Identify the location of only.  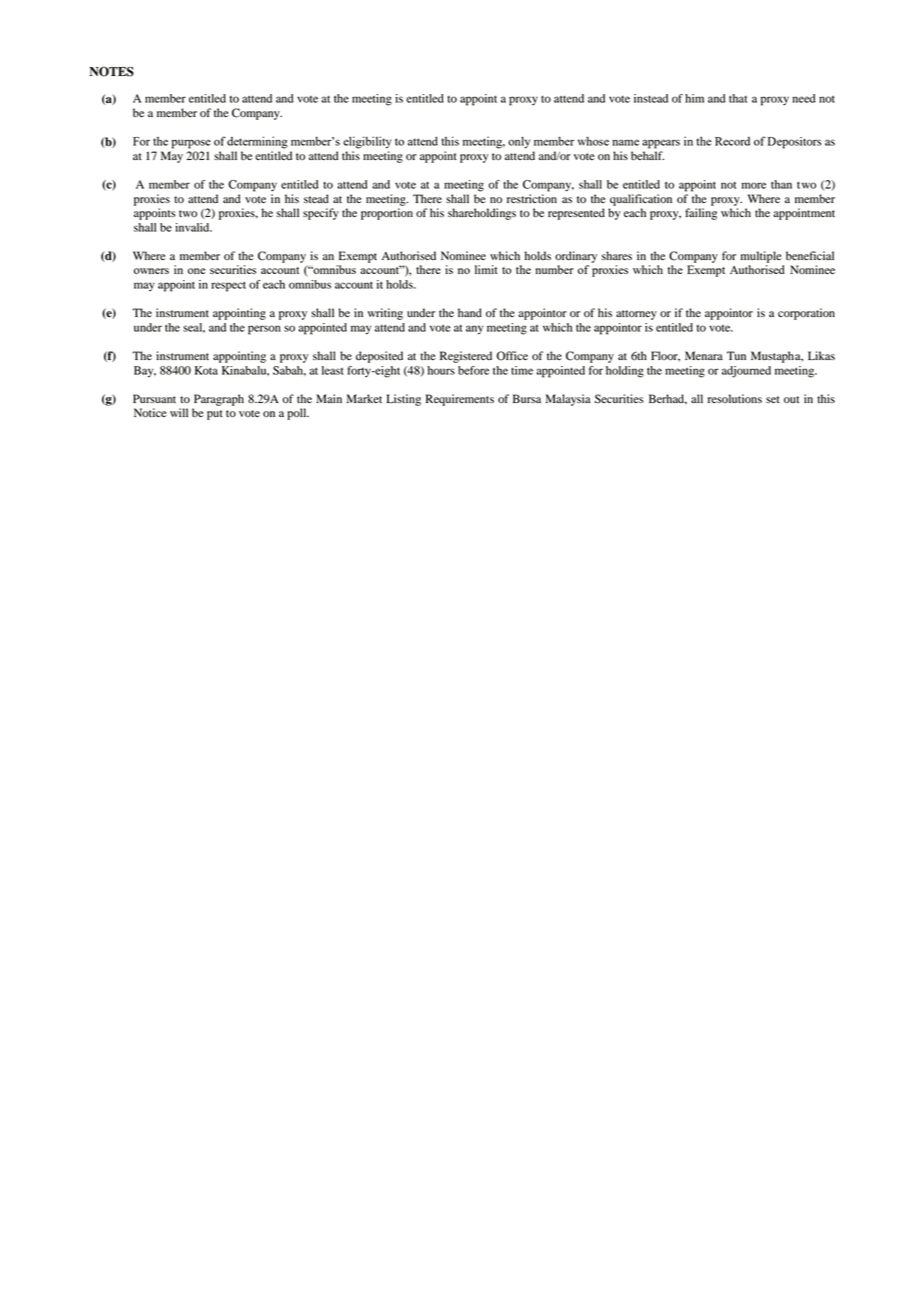
(519, 143).
